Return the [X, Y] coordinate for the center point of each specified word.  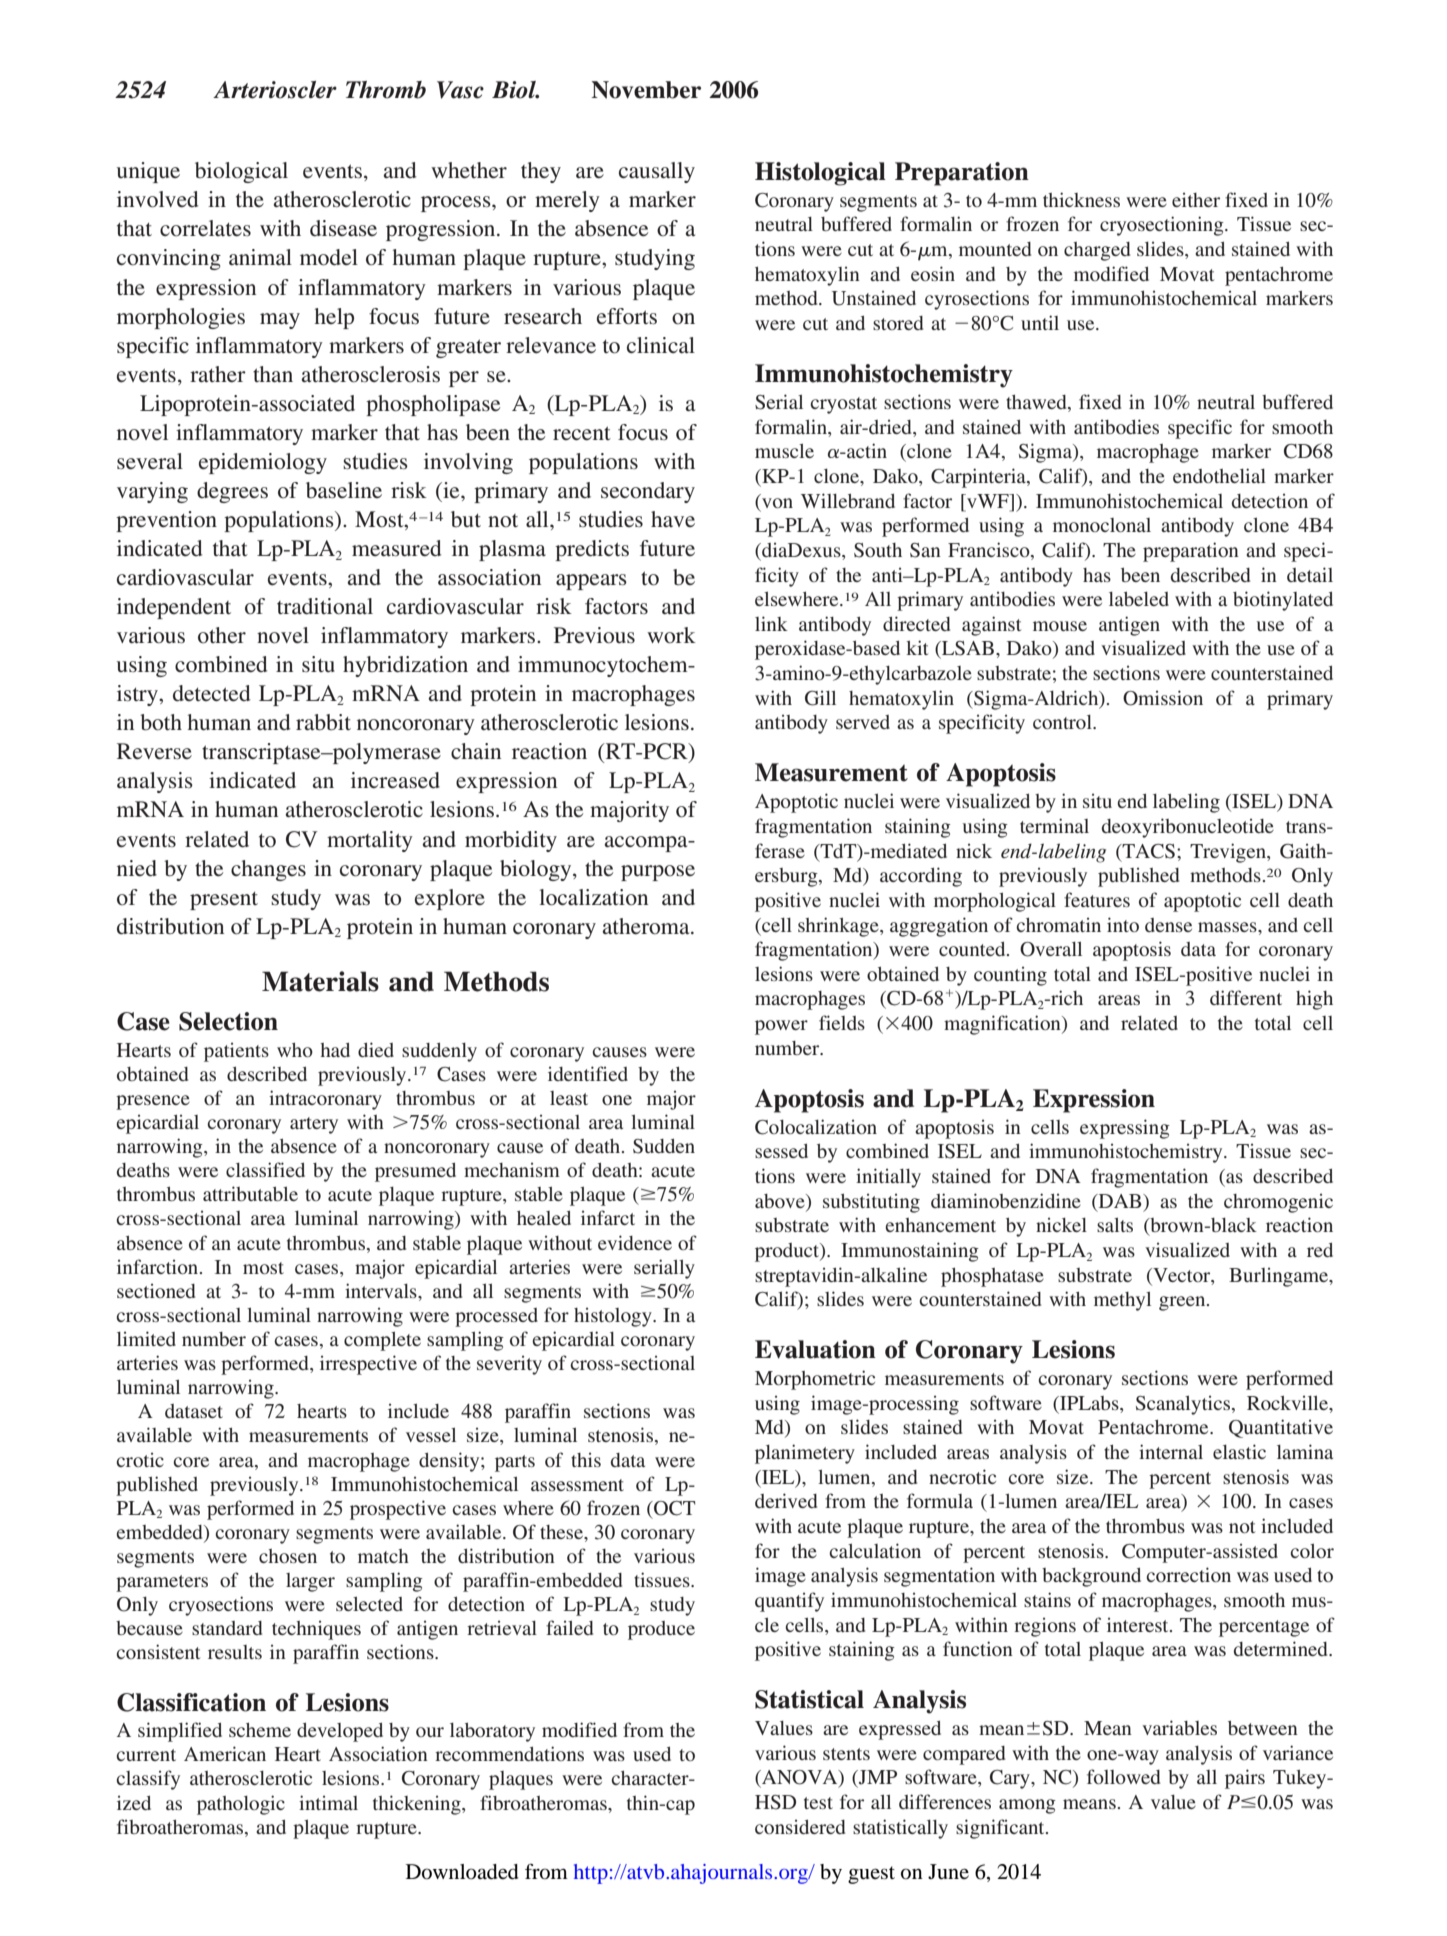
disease [343, 228]
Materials [320, 981]
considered [800, 1826]
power [781, 1027]
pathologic [241, 1805]
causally [657, 172]
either [1196, 199]
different [1246, 997]
